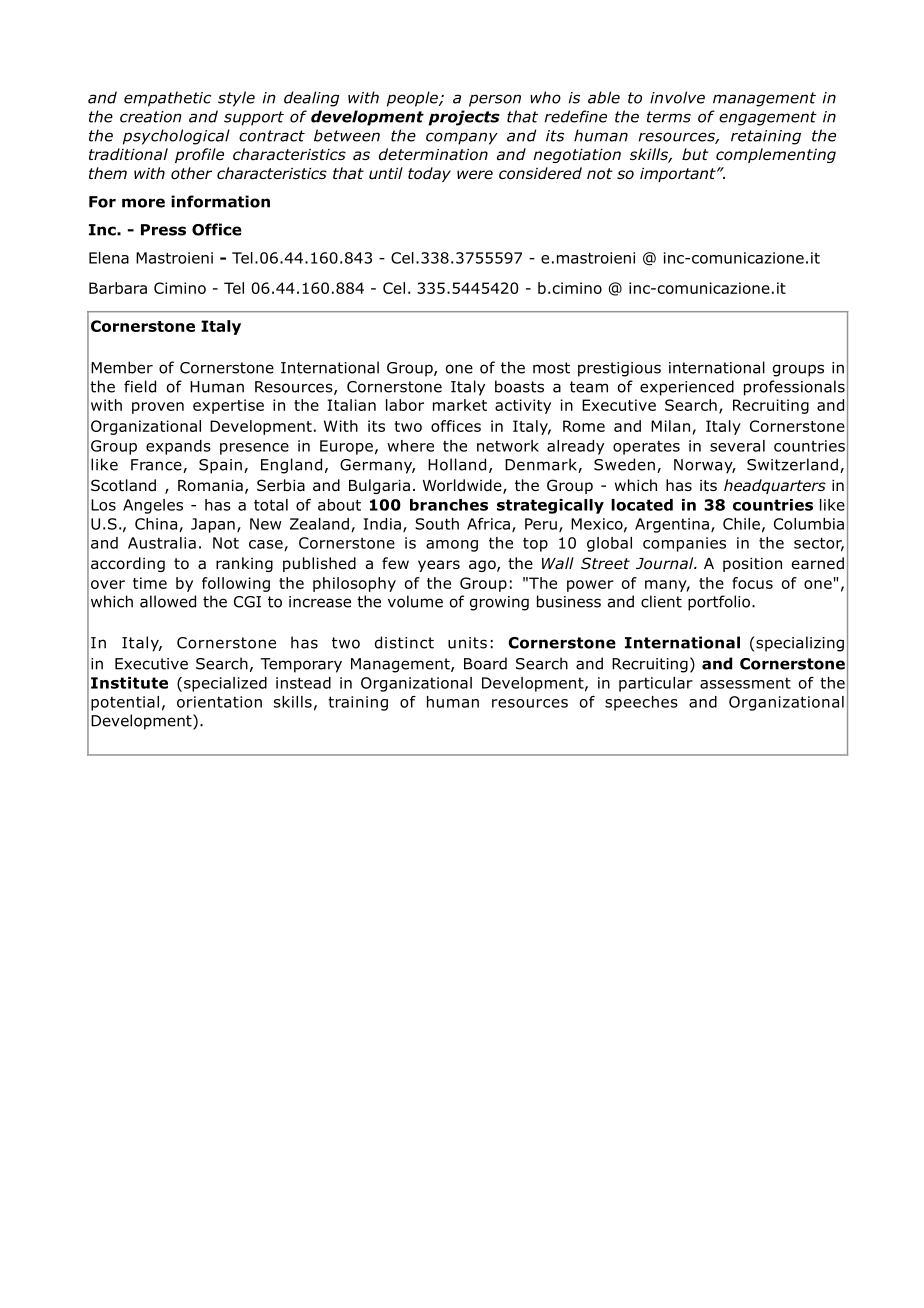  I want to click on experienced, so click(687, 388).
